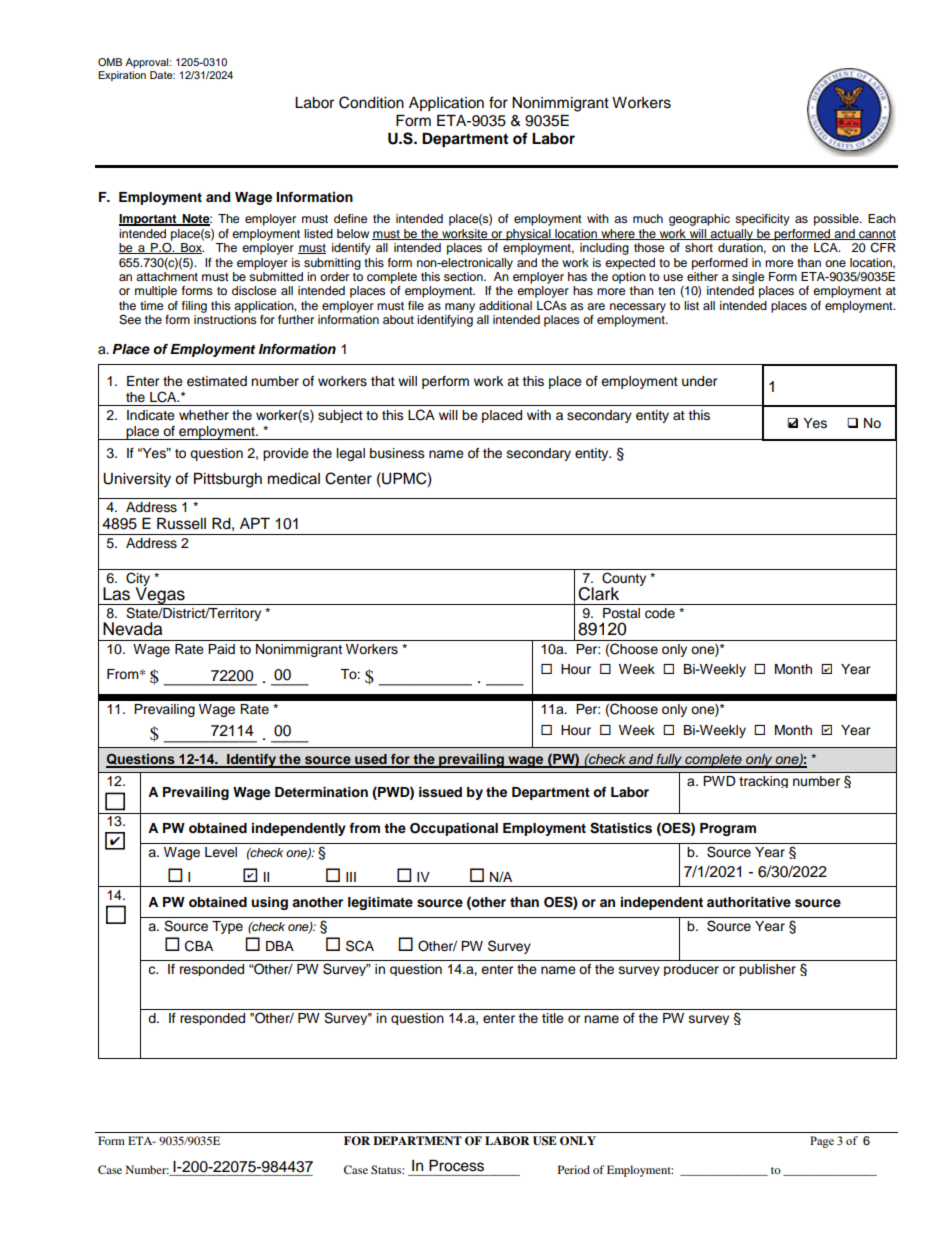 Image resolution: width=952 pixels, height=1233 pixels. I want to click on code, so click(660, 613).
